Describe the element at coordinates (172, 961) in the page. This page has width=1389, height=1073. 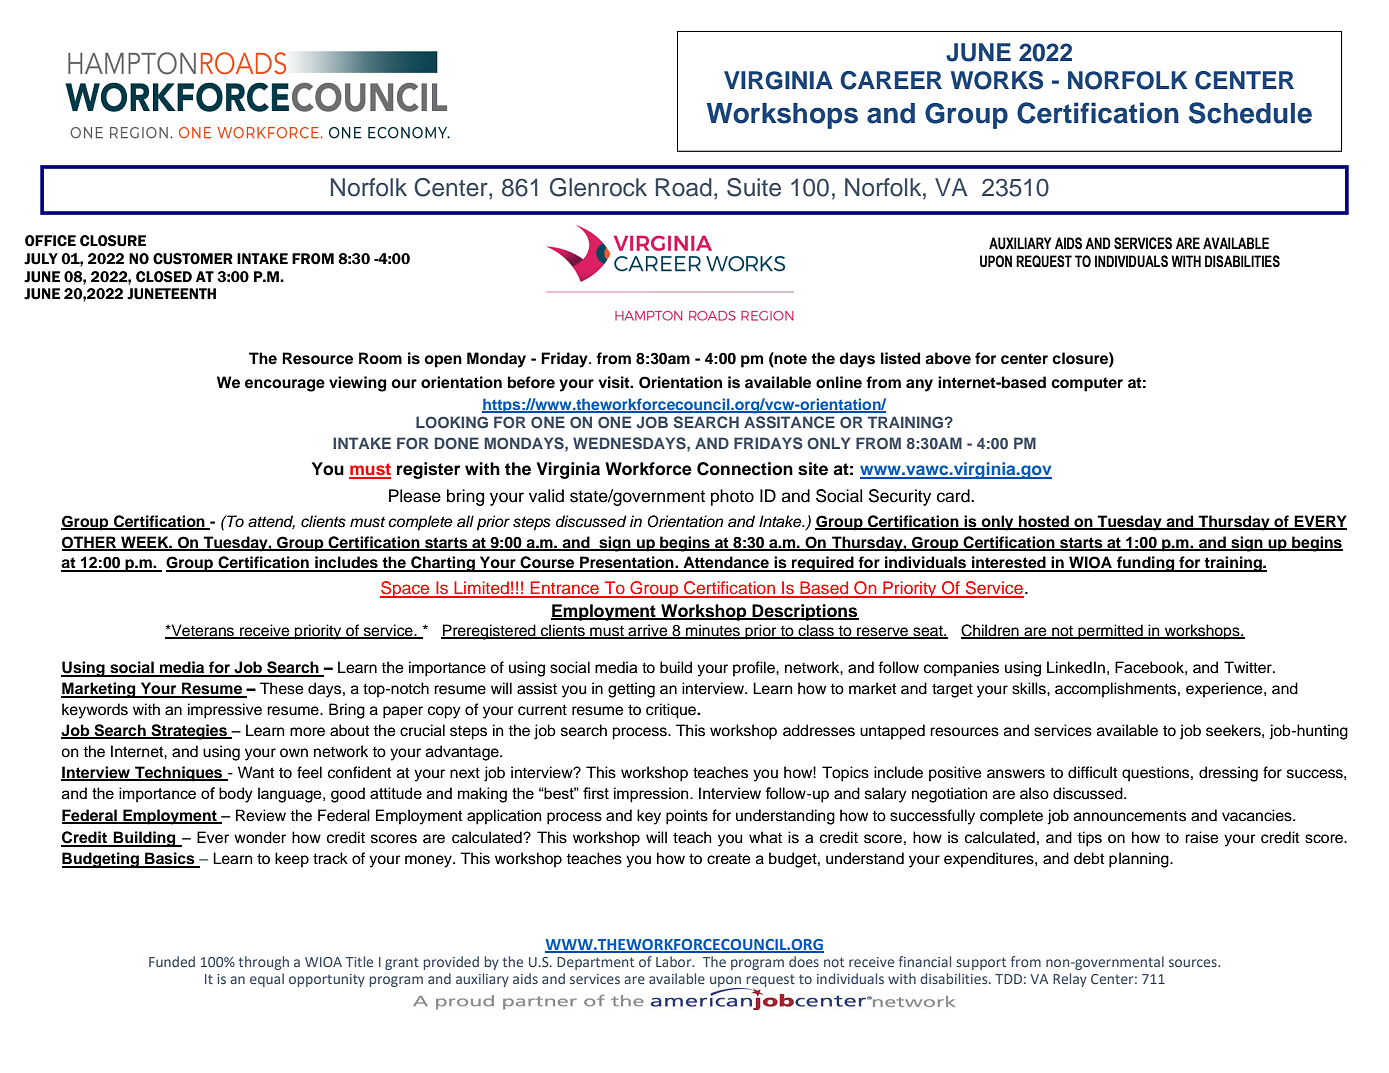
I see `Funded` at that location.
